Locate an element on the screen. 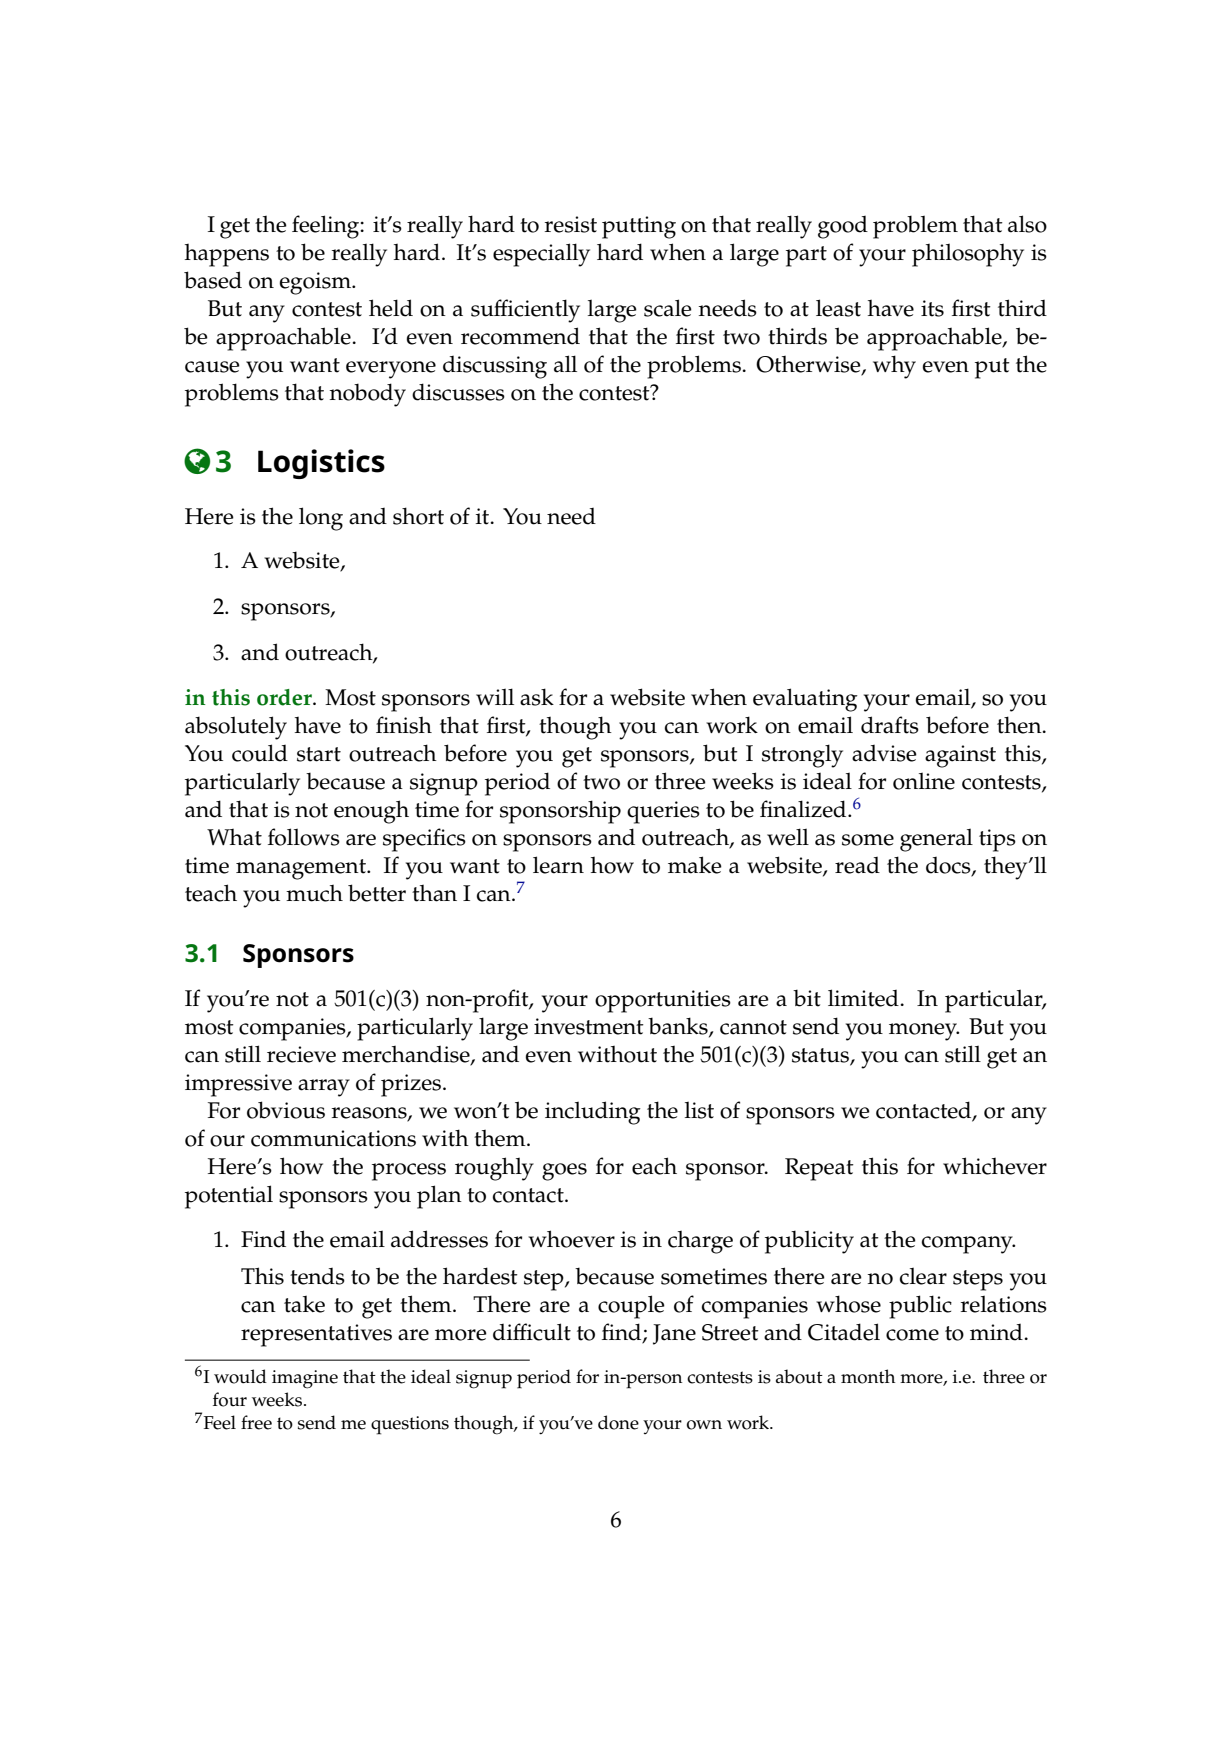 This screenshot has height=1743, width=1232. queries is located at coordinates (663, 812).
